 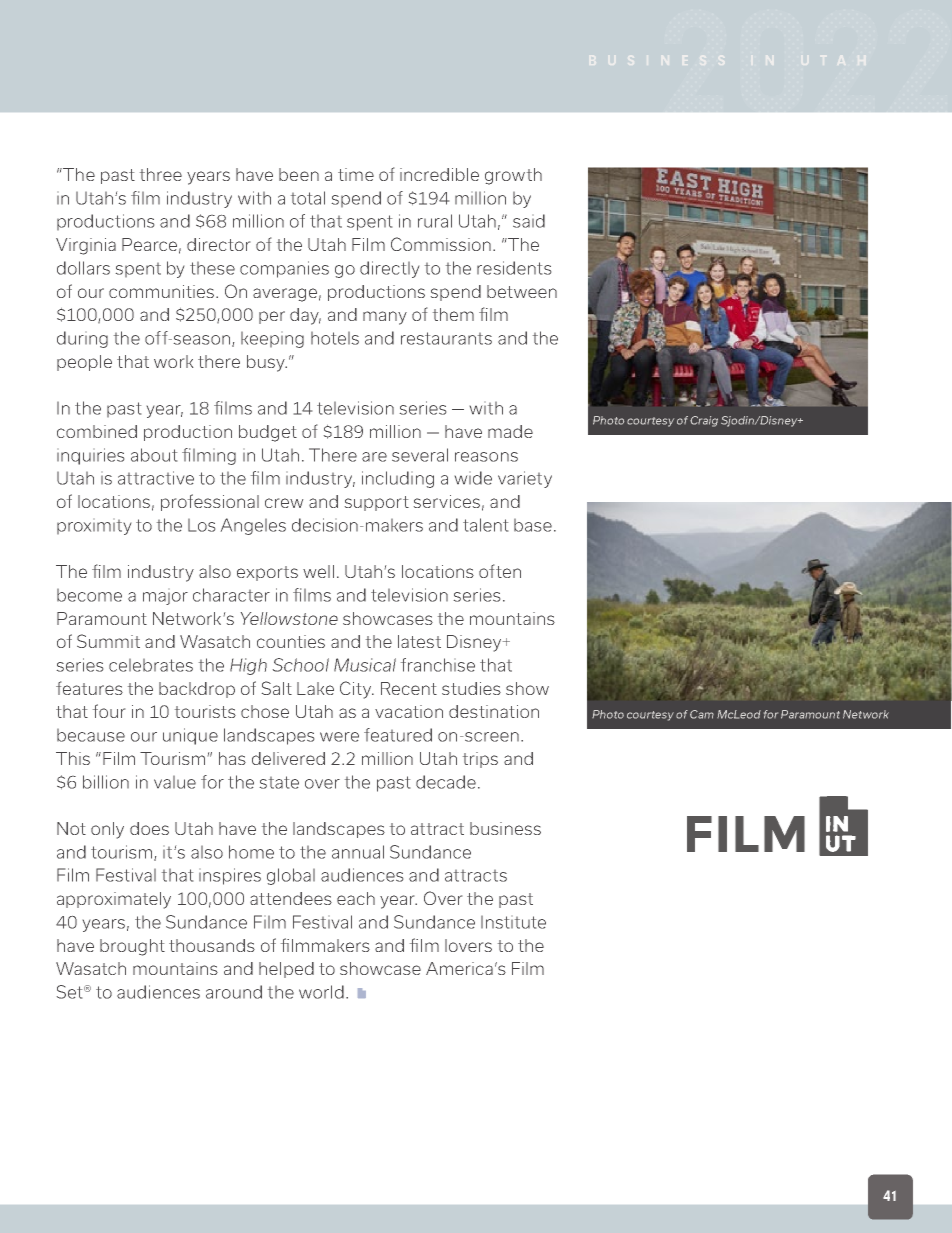 What do you see at coordinates (446, 782) in the screenshot?
I see `decade` at bounding box center [446, 782].
